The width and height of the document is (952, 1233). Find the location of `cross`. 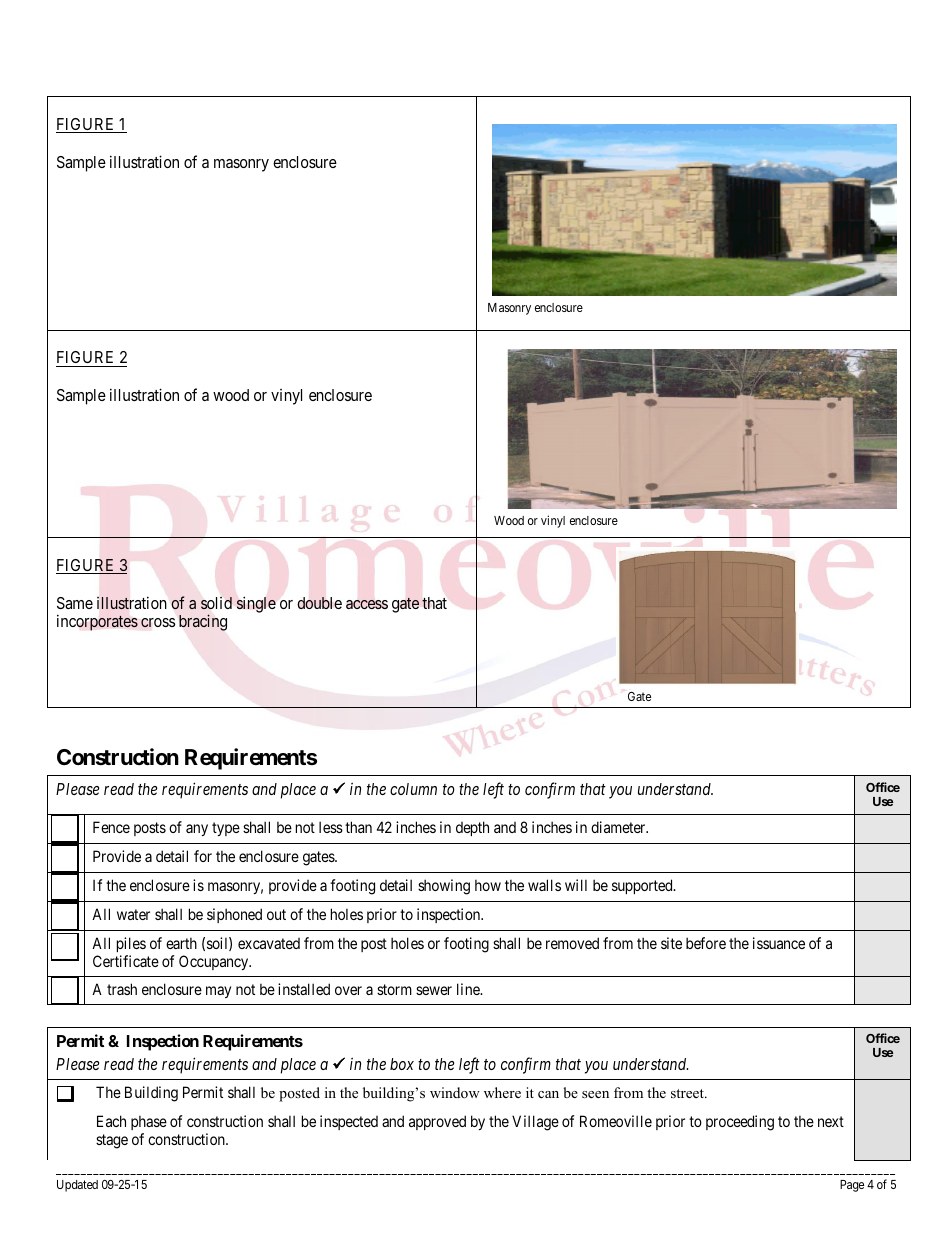

cross is located at coordinates (158, 623).
